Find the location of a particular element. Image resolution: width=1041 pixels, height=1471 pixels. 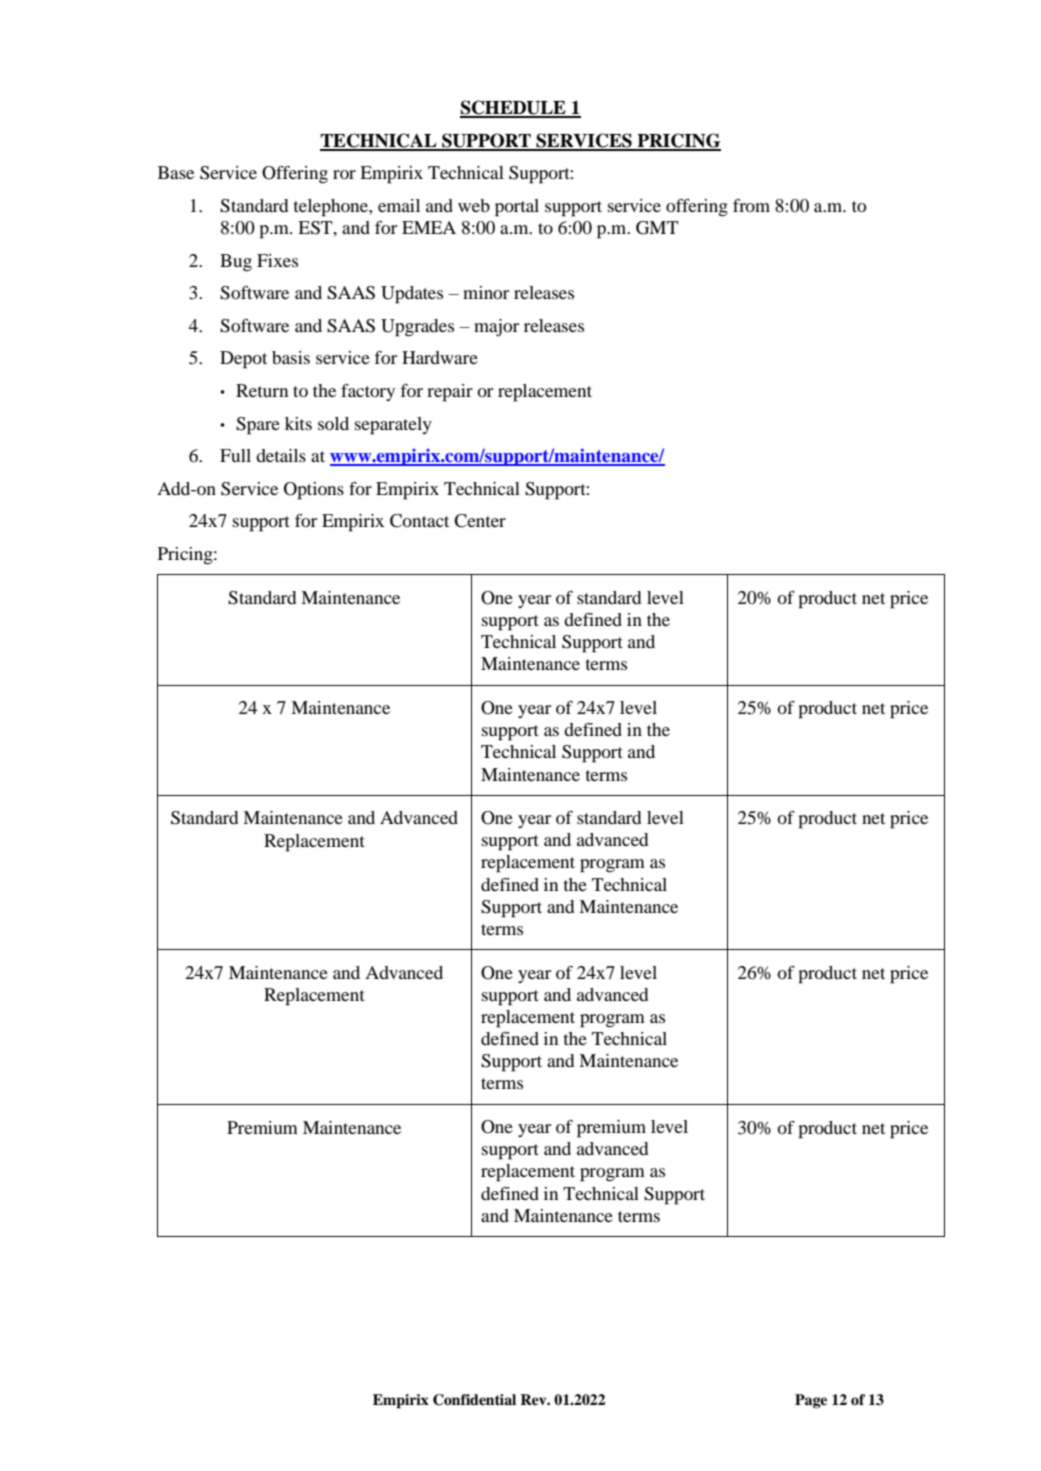

details is located at coordinates (281, 455).
